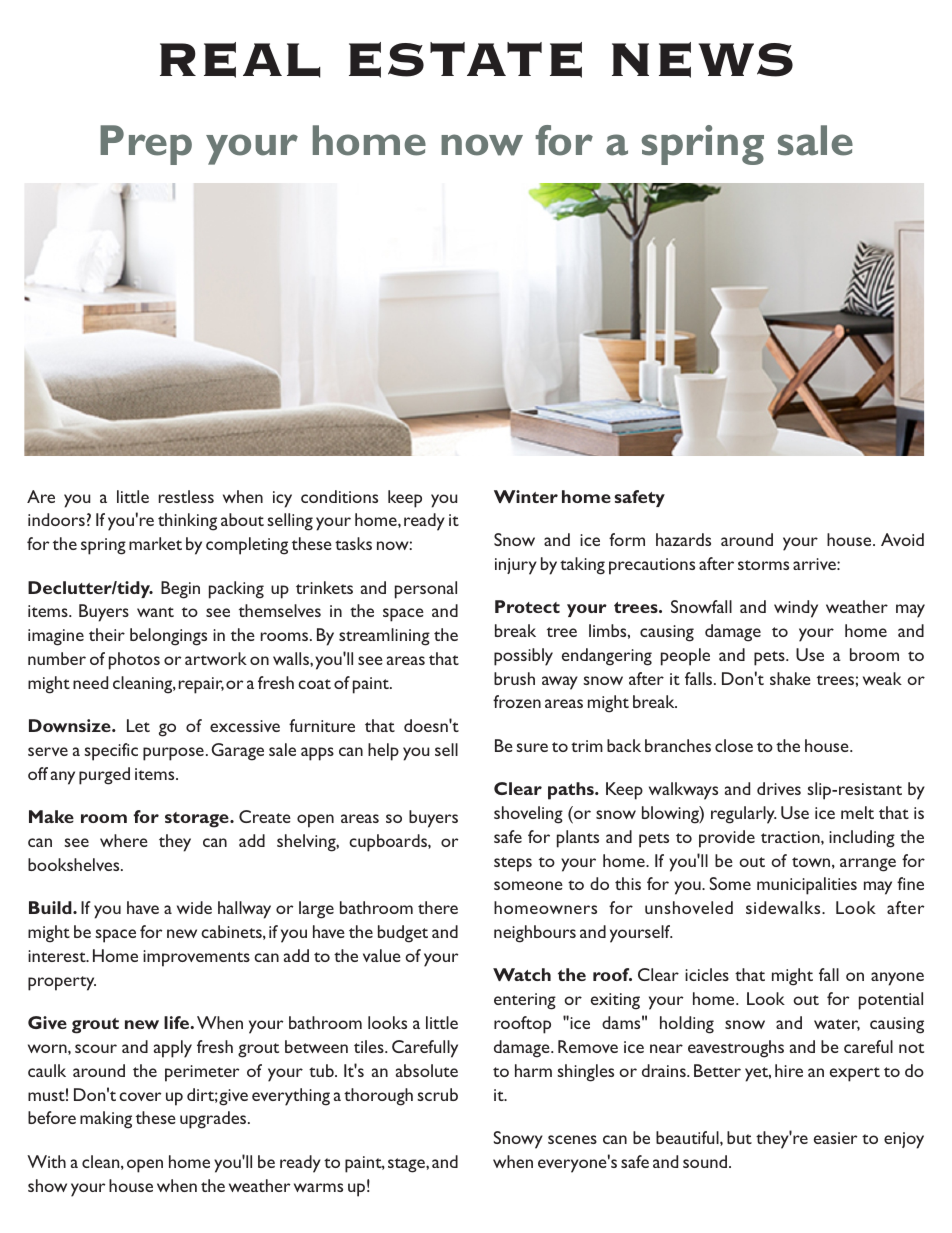 The image size is (952, 1233). What do you see at coordinates (437, 1094) in the screenshot?
I see `scrub` at bounding box center [437, 1094].
